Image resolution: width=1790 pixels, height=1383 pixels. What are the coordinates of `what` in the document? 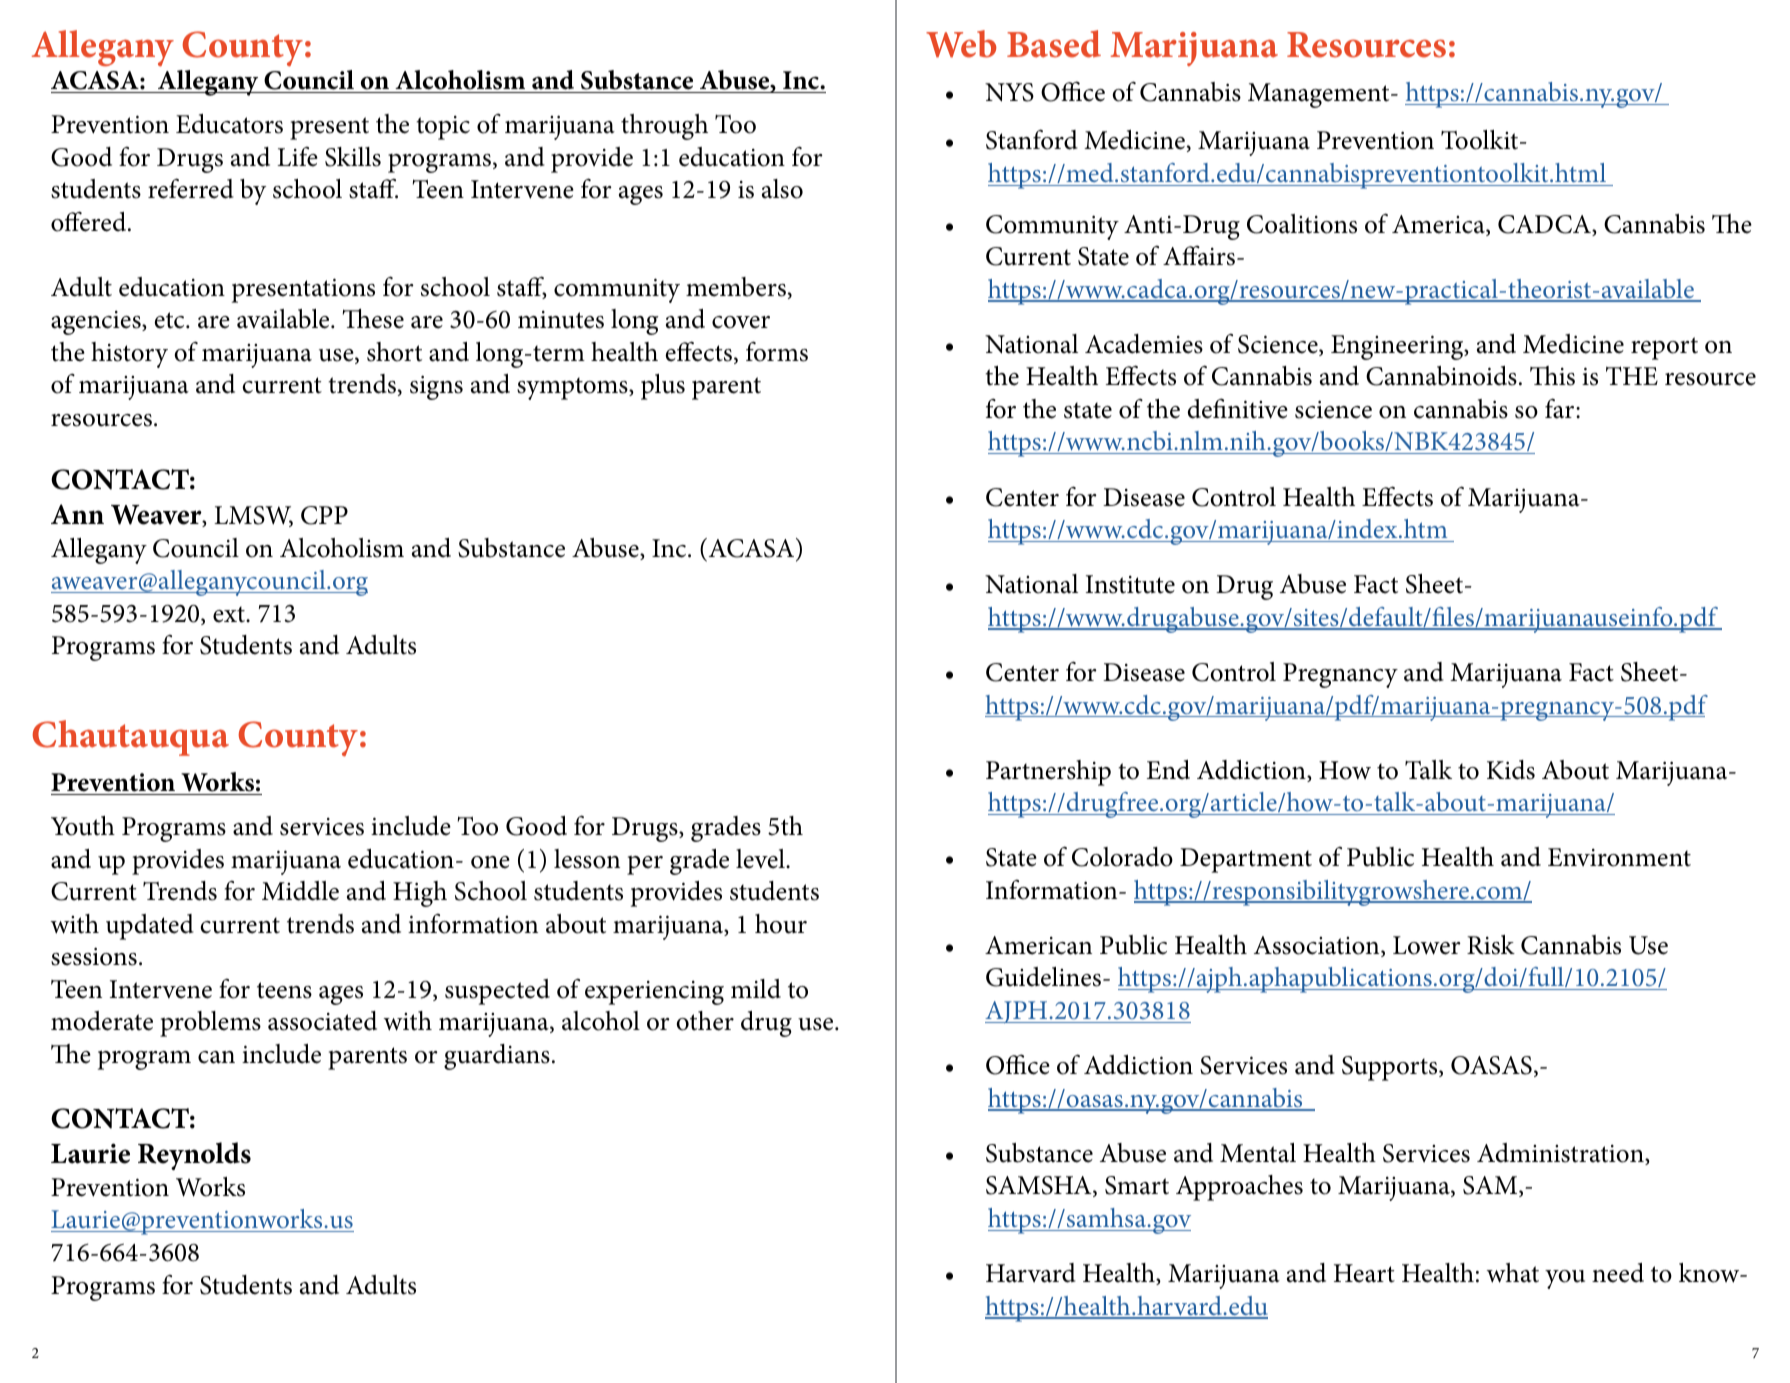 It's located at (1513, 1273).
